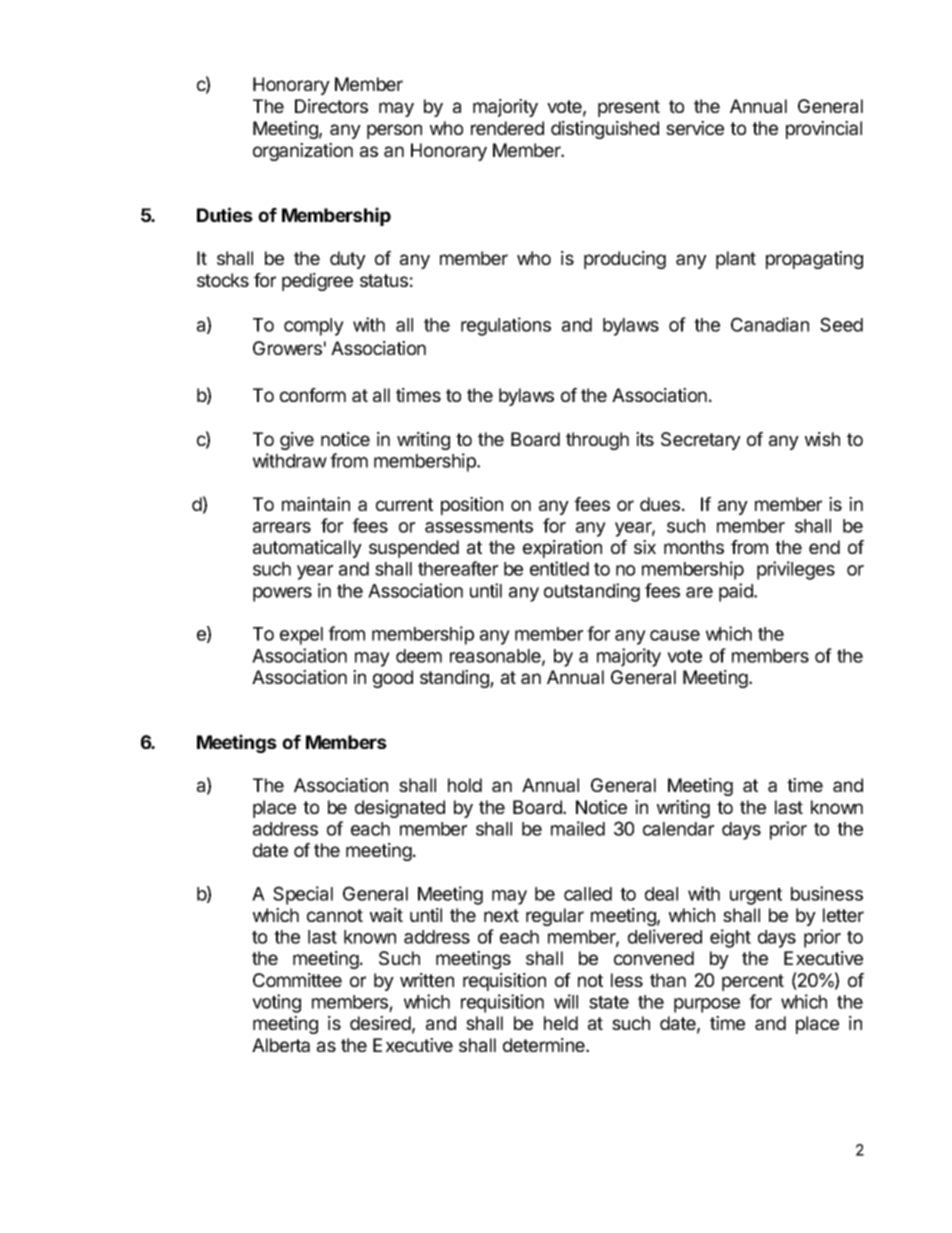  I want to click on give, so click(297, 441).
